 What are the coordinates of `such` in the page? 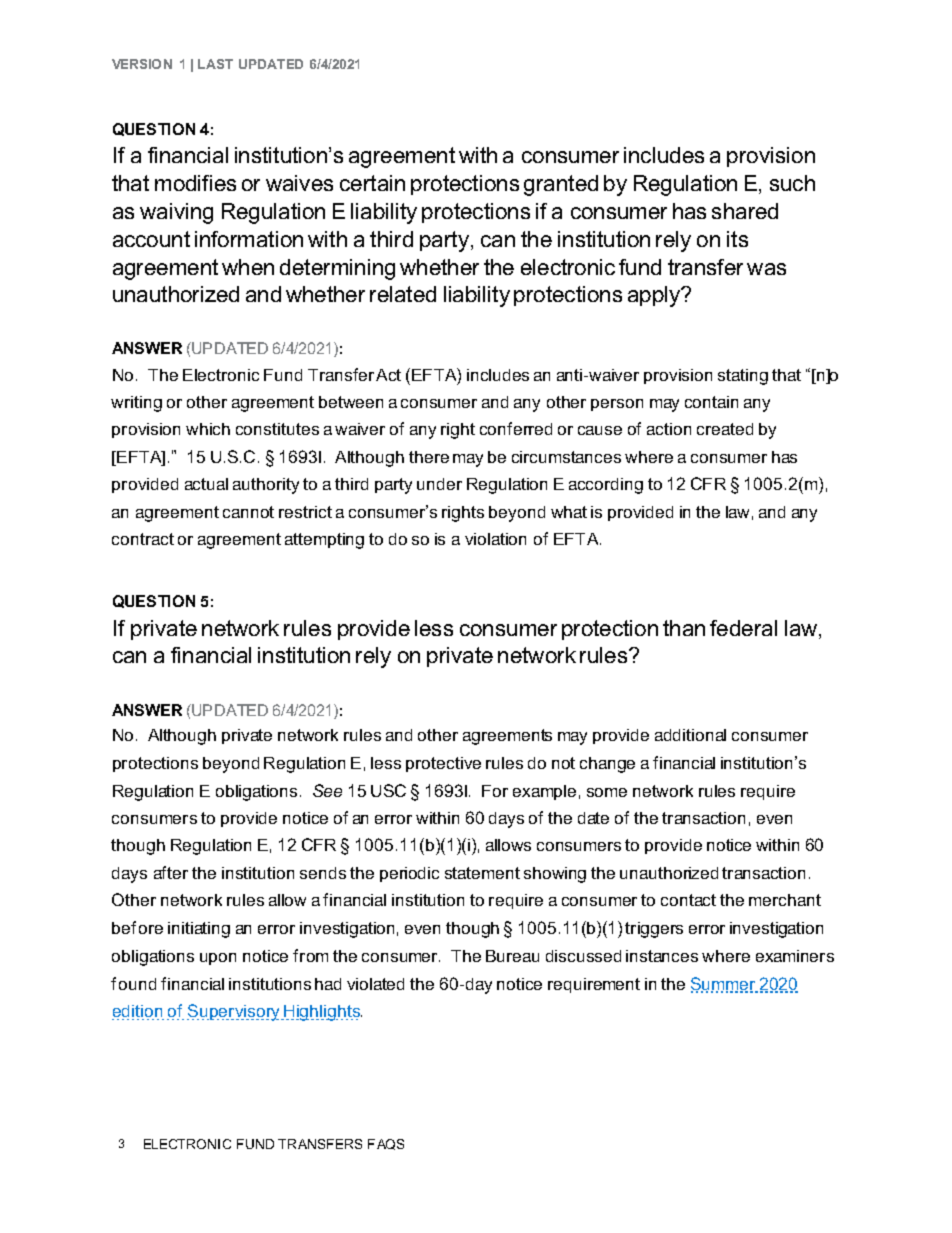 It's located at (792, 183).
